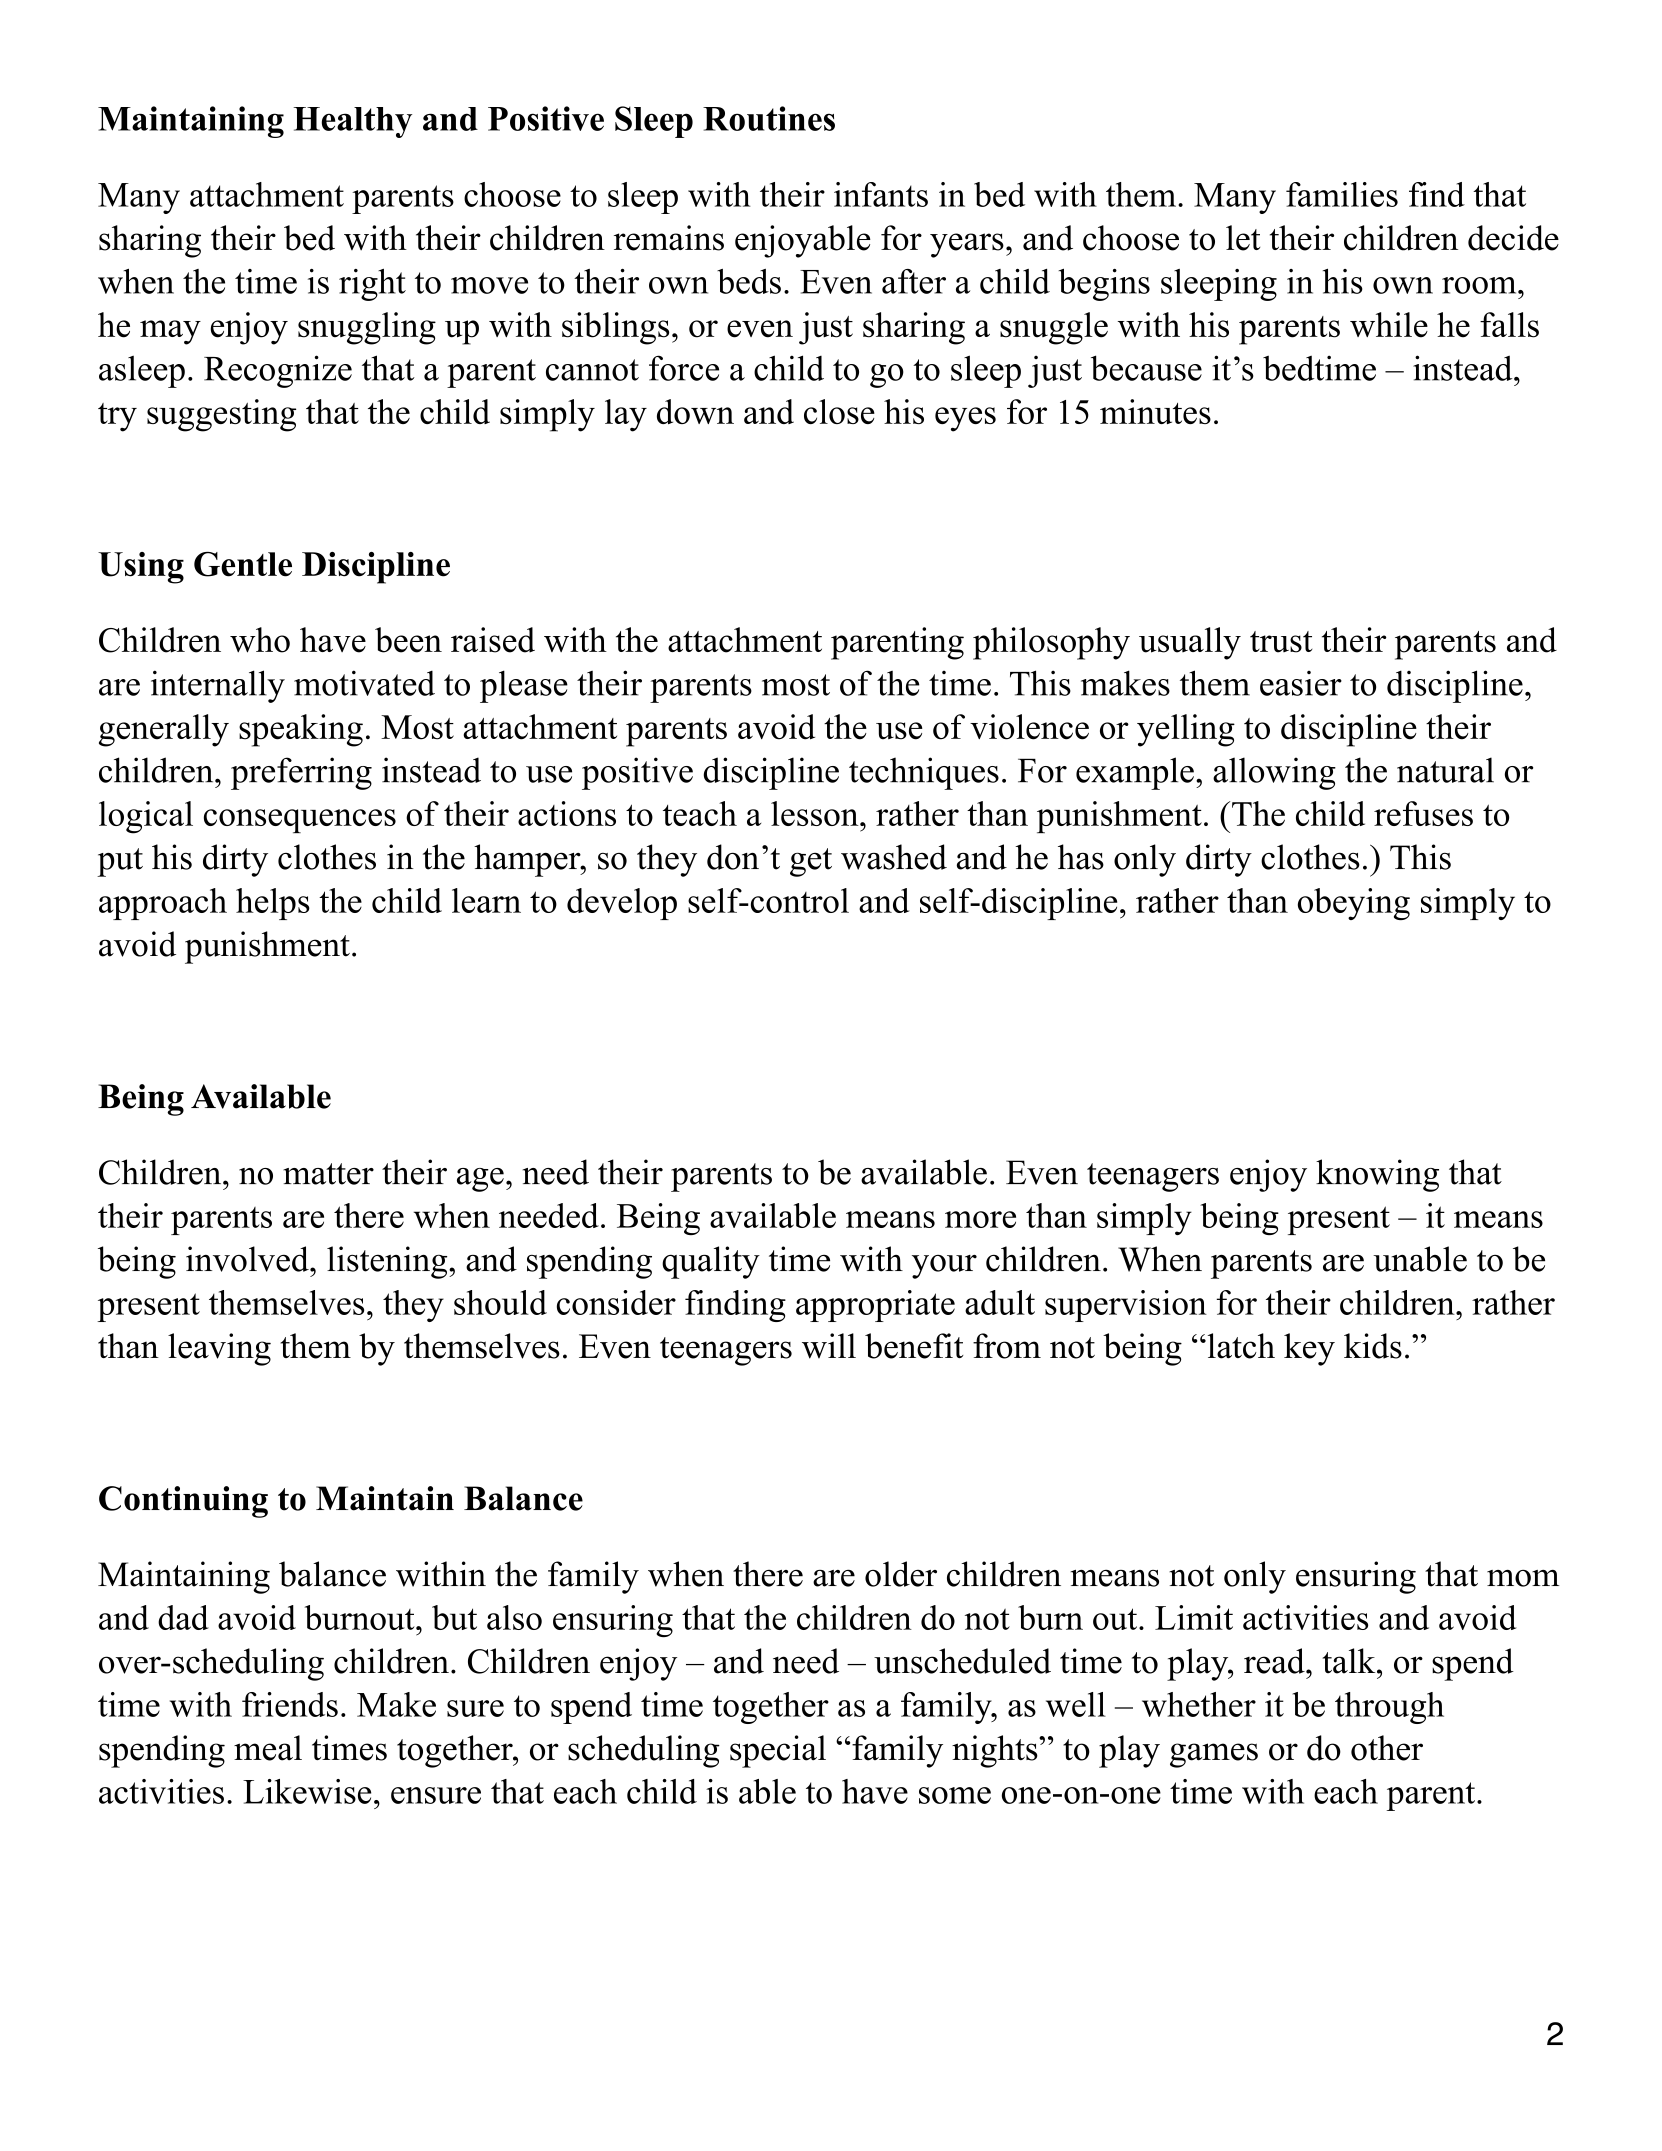 The width and height of the document is (1662, 2151). Describe the element at coordinates (268, 1748) in the document. I see `meal` at that location.
